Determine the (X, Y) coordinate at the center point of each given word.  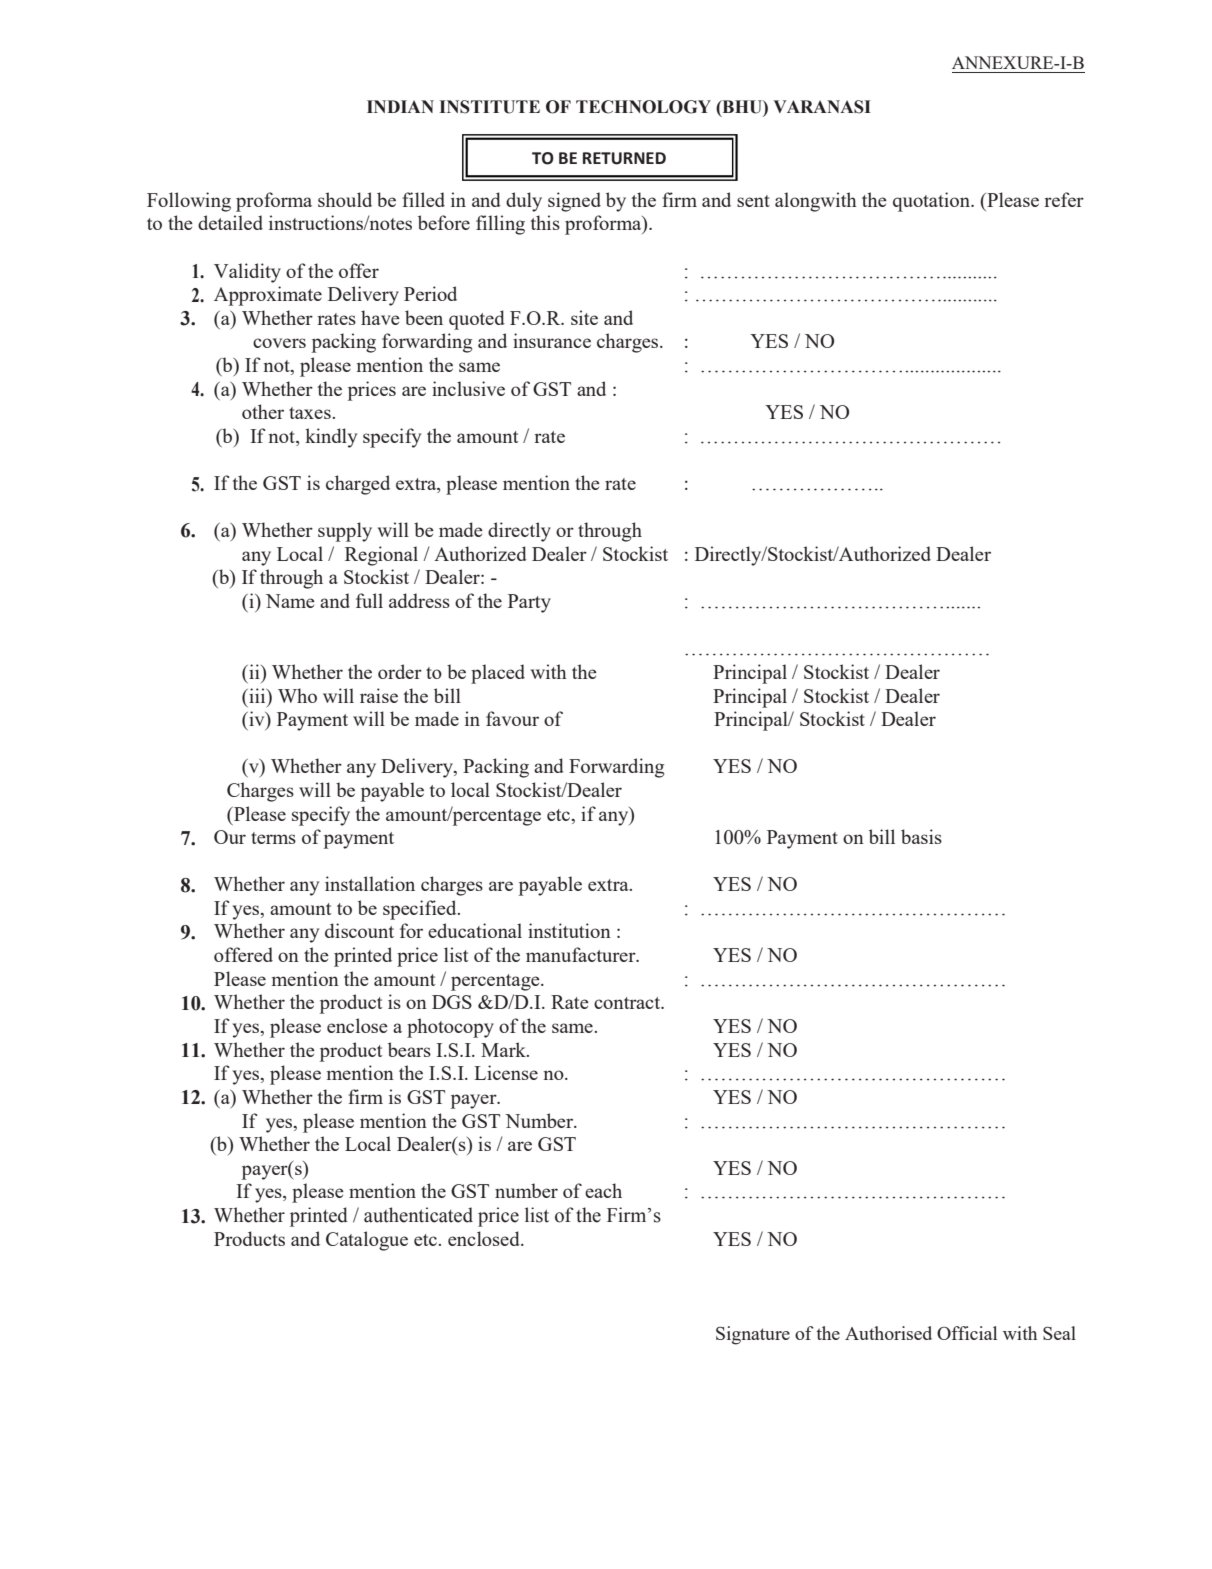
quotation (933, 202)
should (345, 199)
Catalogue (367, 1241)
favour (512, 718)
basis (921, 836)
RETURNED (624, 158)
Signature (753, 1335)
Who (297, 695)
